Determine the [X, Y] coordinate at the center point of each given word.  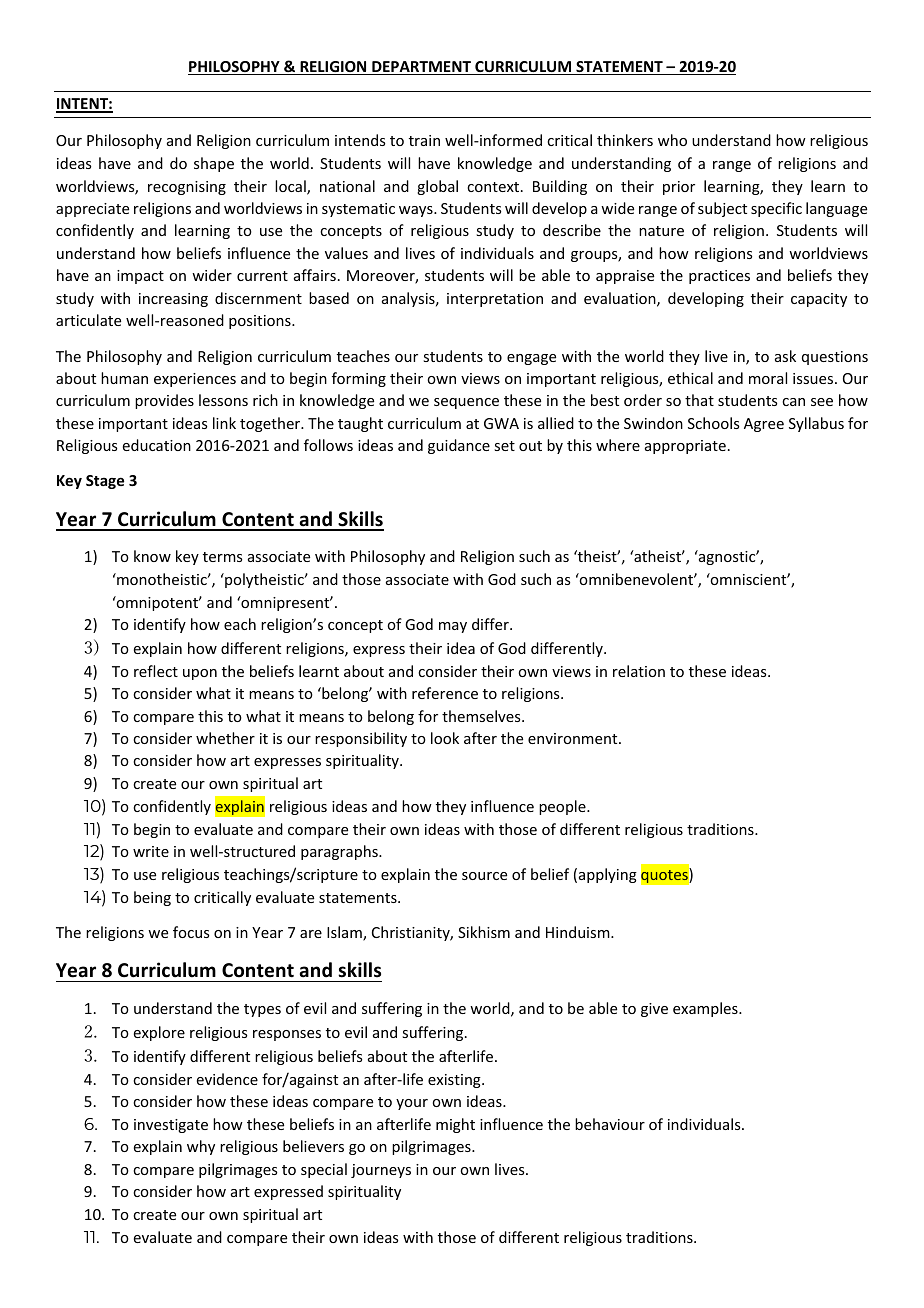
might [455, 1125]
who [672, 140]
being [152, 898]
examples [706, 1009]
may [453, 627]
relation [639, 671]
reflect [156, 671]
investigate [171, 1126]
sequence [466, 403]
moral [768, 378]
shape [214, 164]
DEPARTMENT [421, 68]
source [484, 876]
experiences [195, 380]
